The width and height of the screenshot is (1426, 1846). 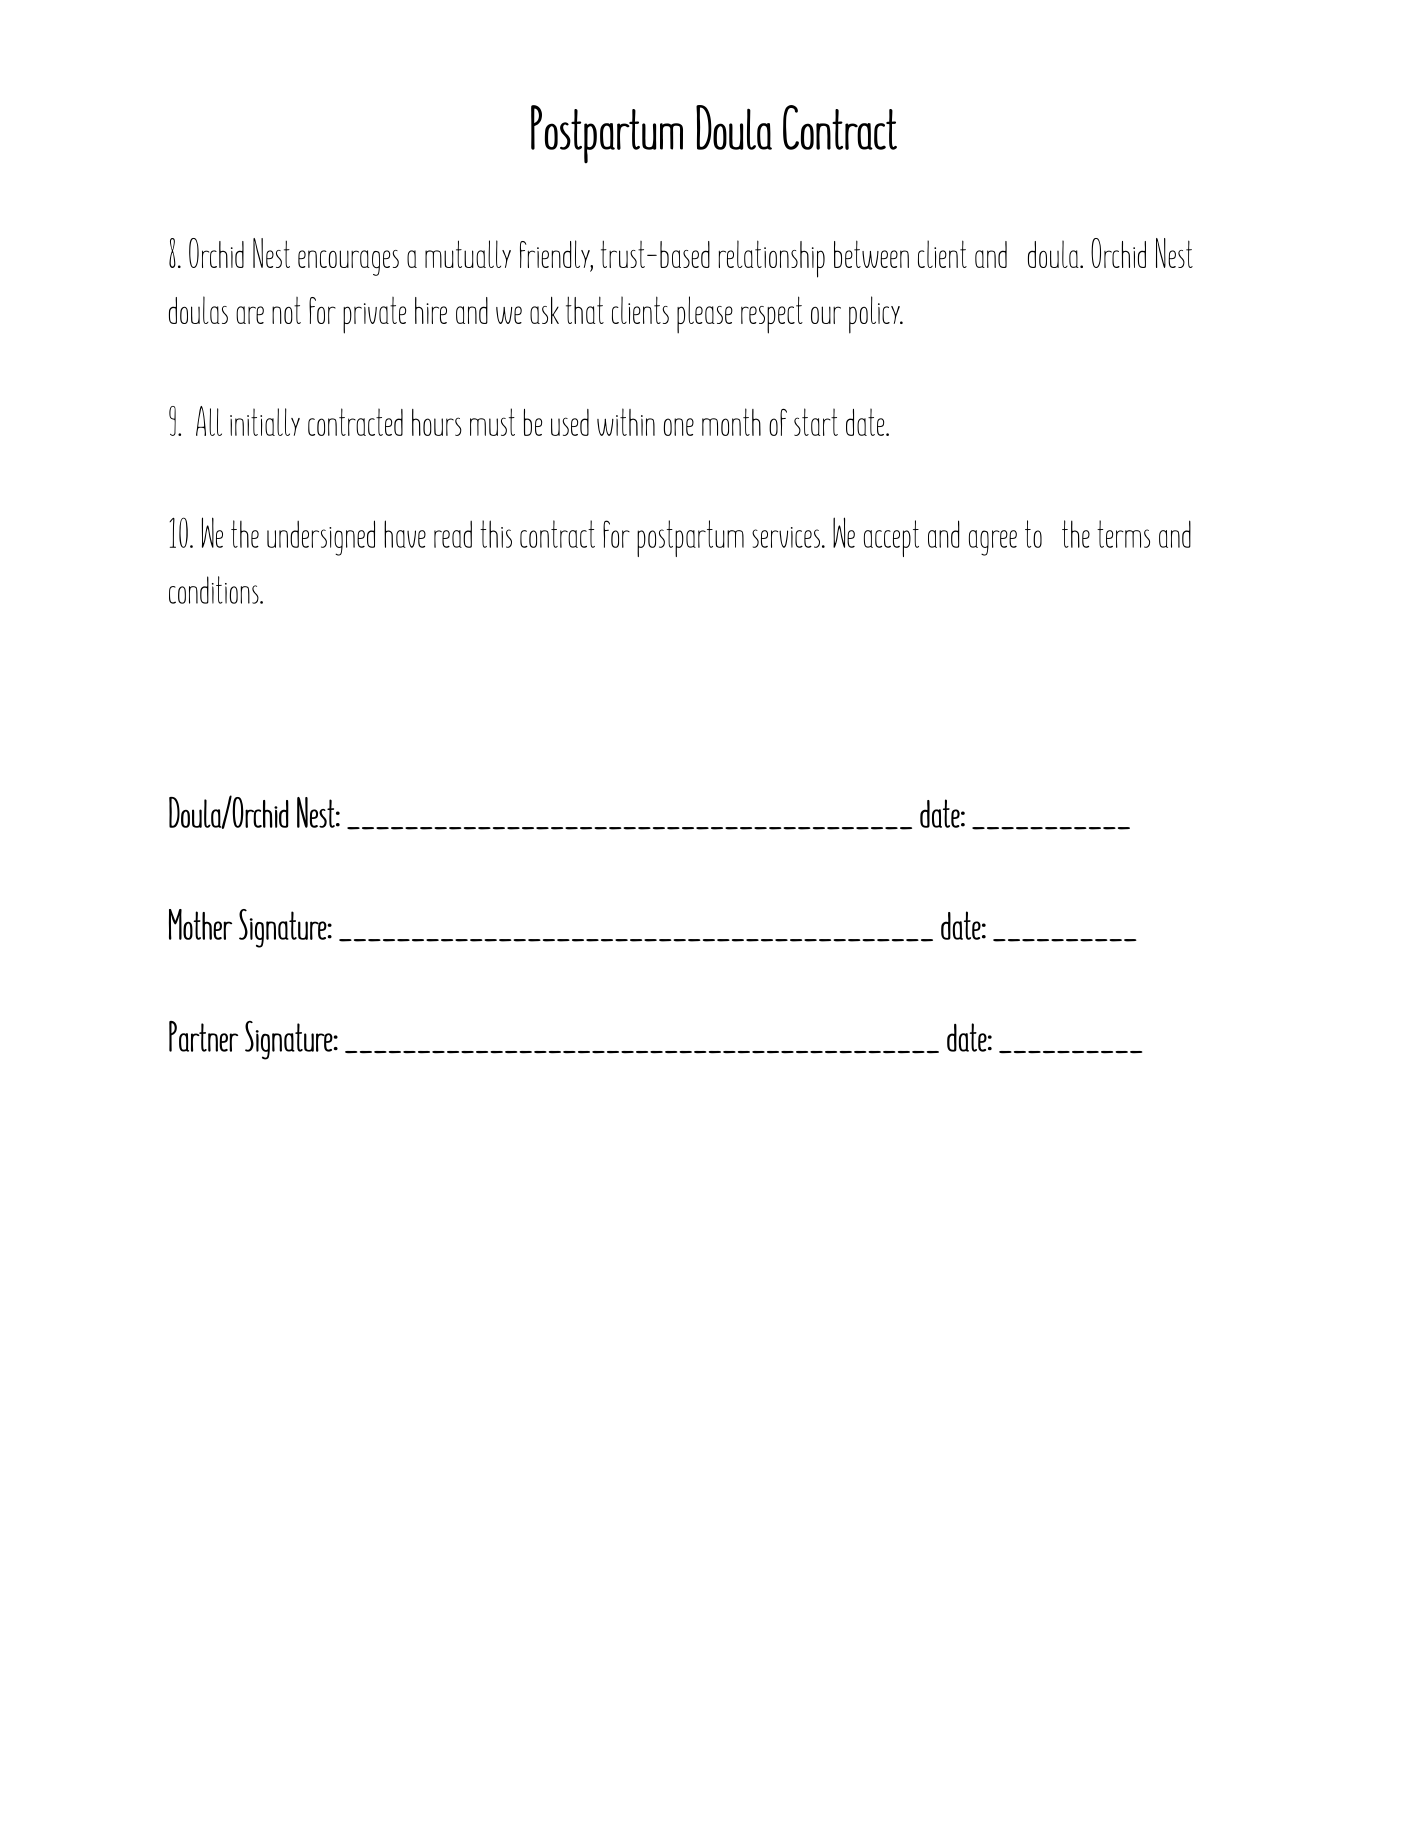 What do you see at coordinates (203, 1036) in the screenshot?
I see `Partner` at bounding box center [203, 1036].
